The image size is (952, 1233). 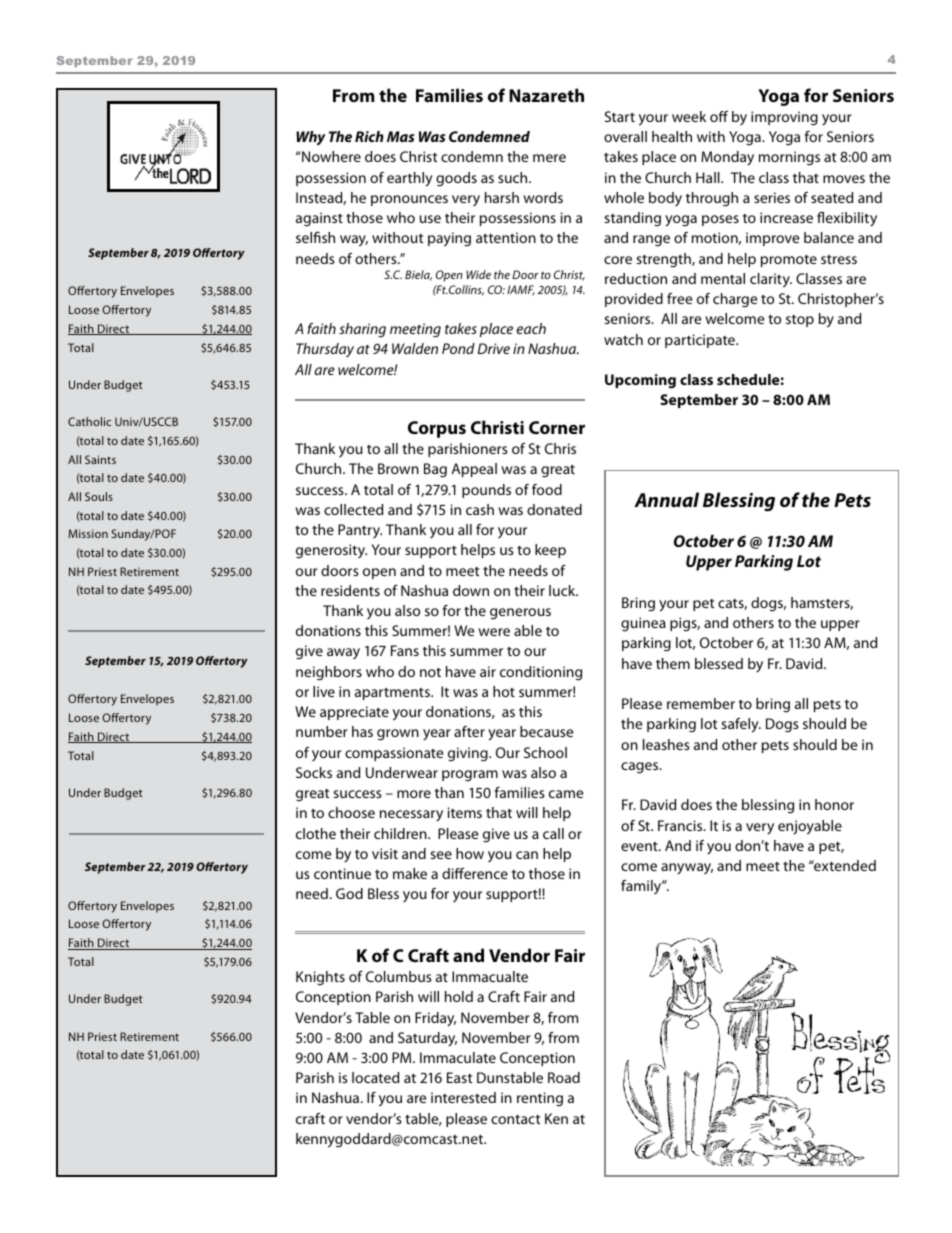 I want to click on Mas, so click(x=400, y=136).
